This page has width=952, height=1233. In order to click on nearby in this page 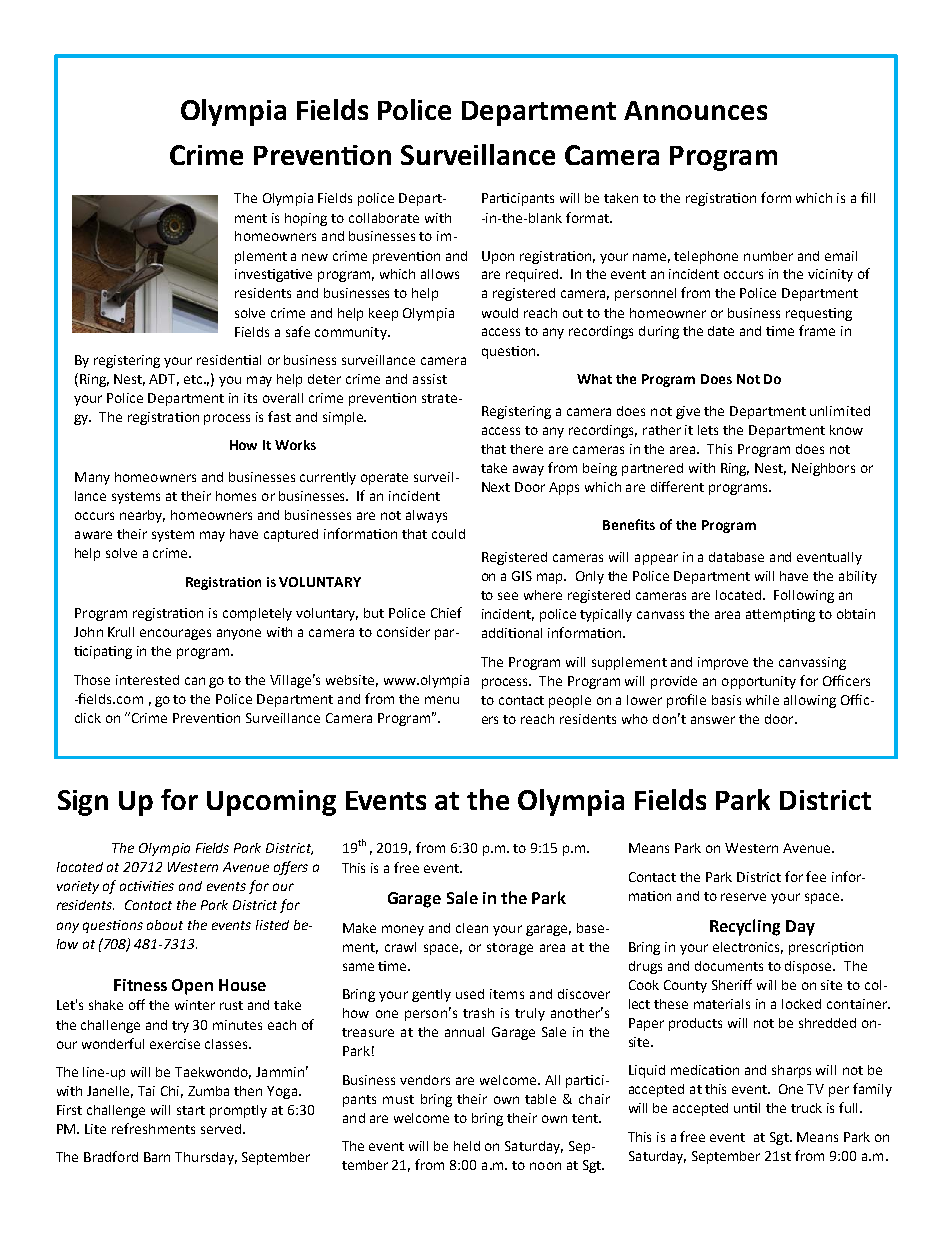, I will do `click(142, 516)`.
